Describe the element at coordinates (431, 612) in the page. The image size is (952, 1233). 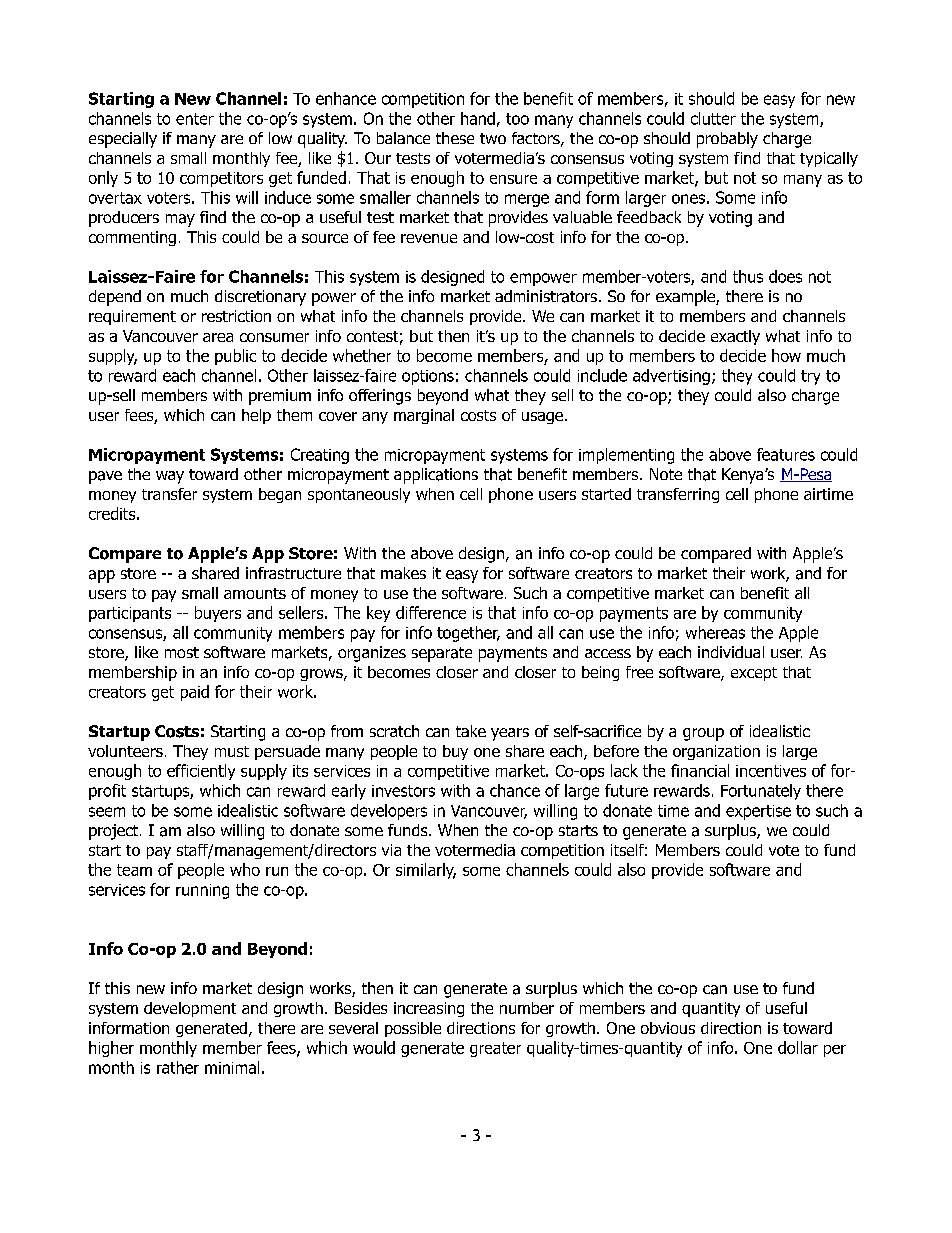
I see `difference` at that location.
